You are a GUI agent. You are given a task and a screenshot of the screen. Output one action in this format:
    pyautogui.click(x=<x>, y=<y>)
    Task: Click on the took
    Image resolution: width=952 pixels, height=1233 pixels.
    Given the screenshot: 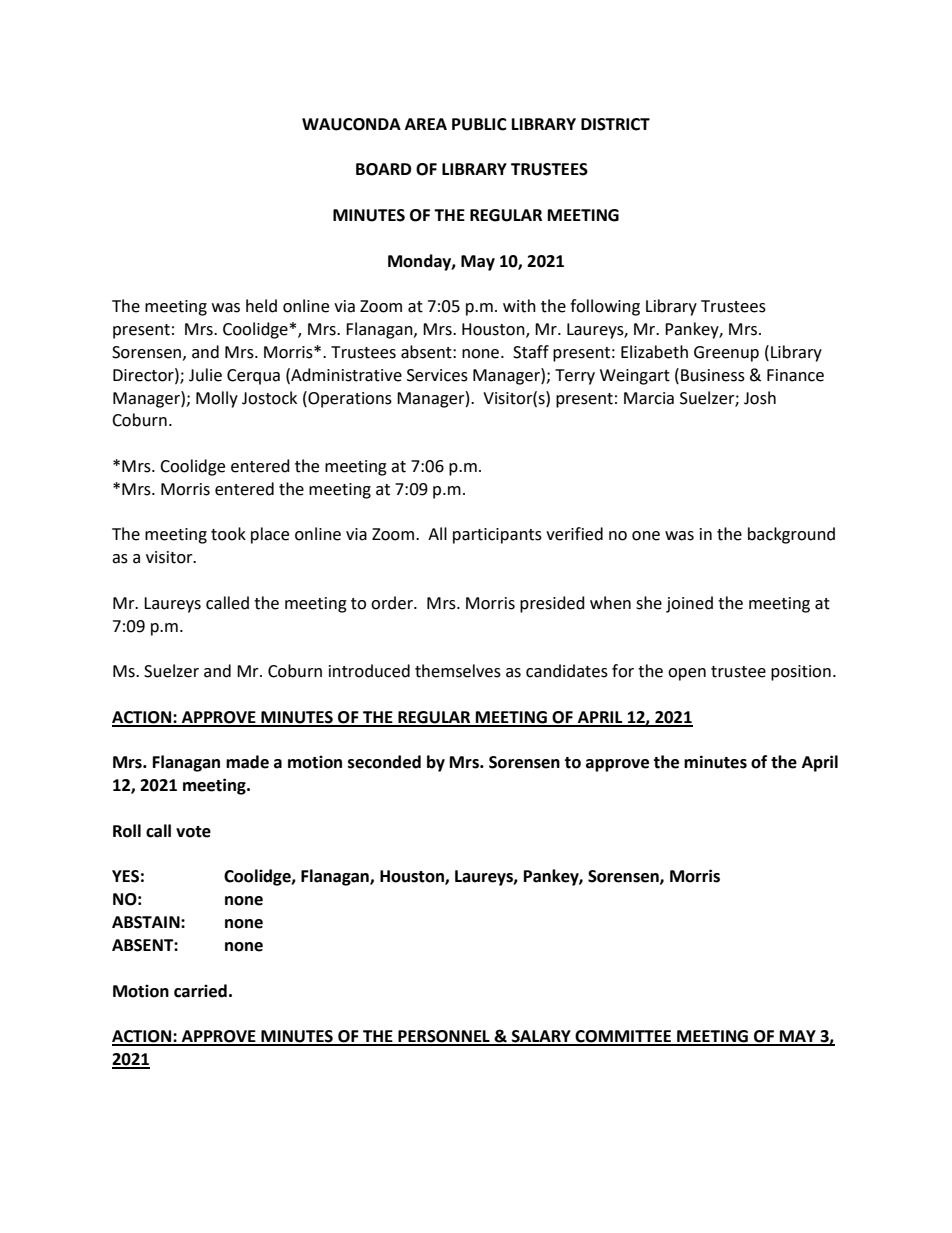 What is the action you would take?
    pyautogui.click(x=228, y=534)
